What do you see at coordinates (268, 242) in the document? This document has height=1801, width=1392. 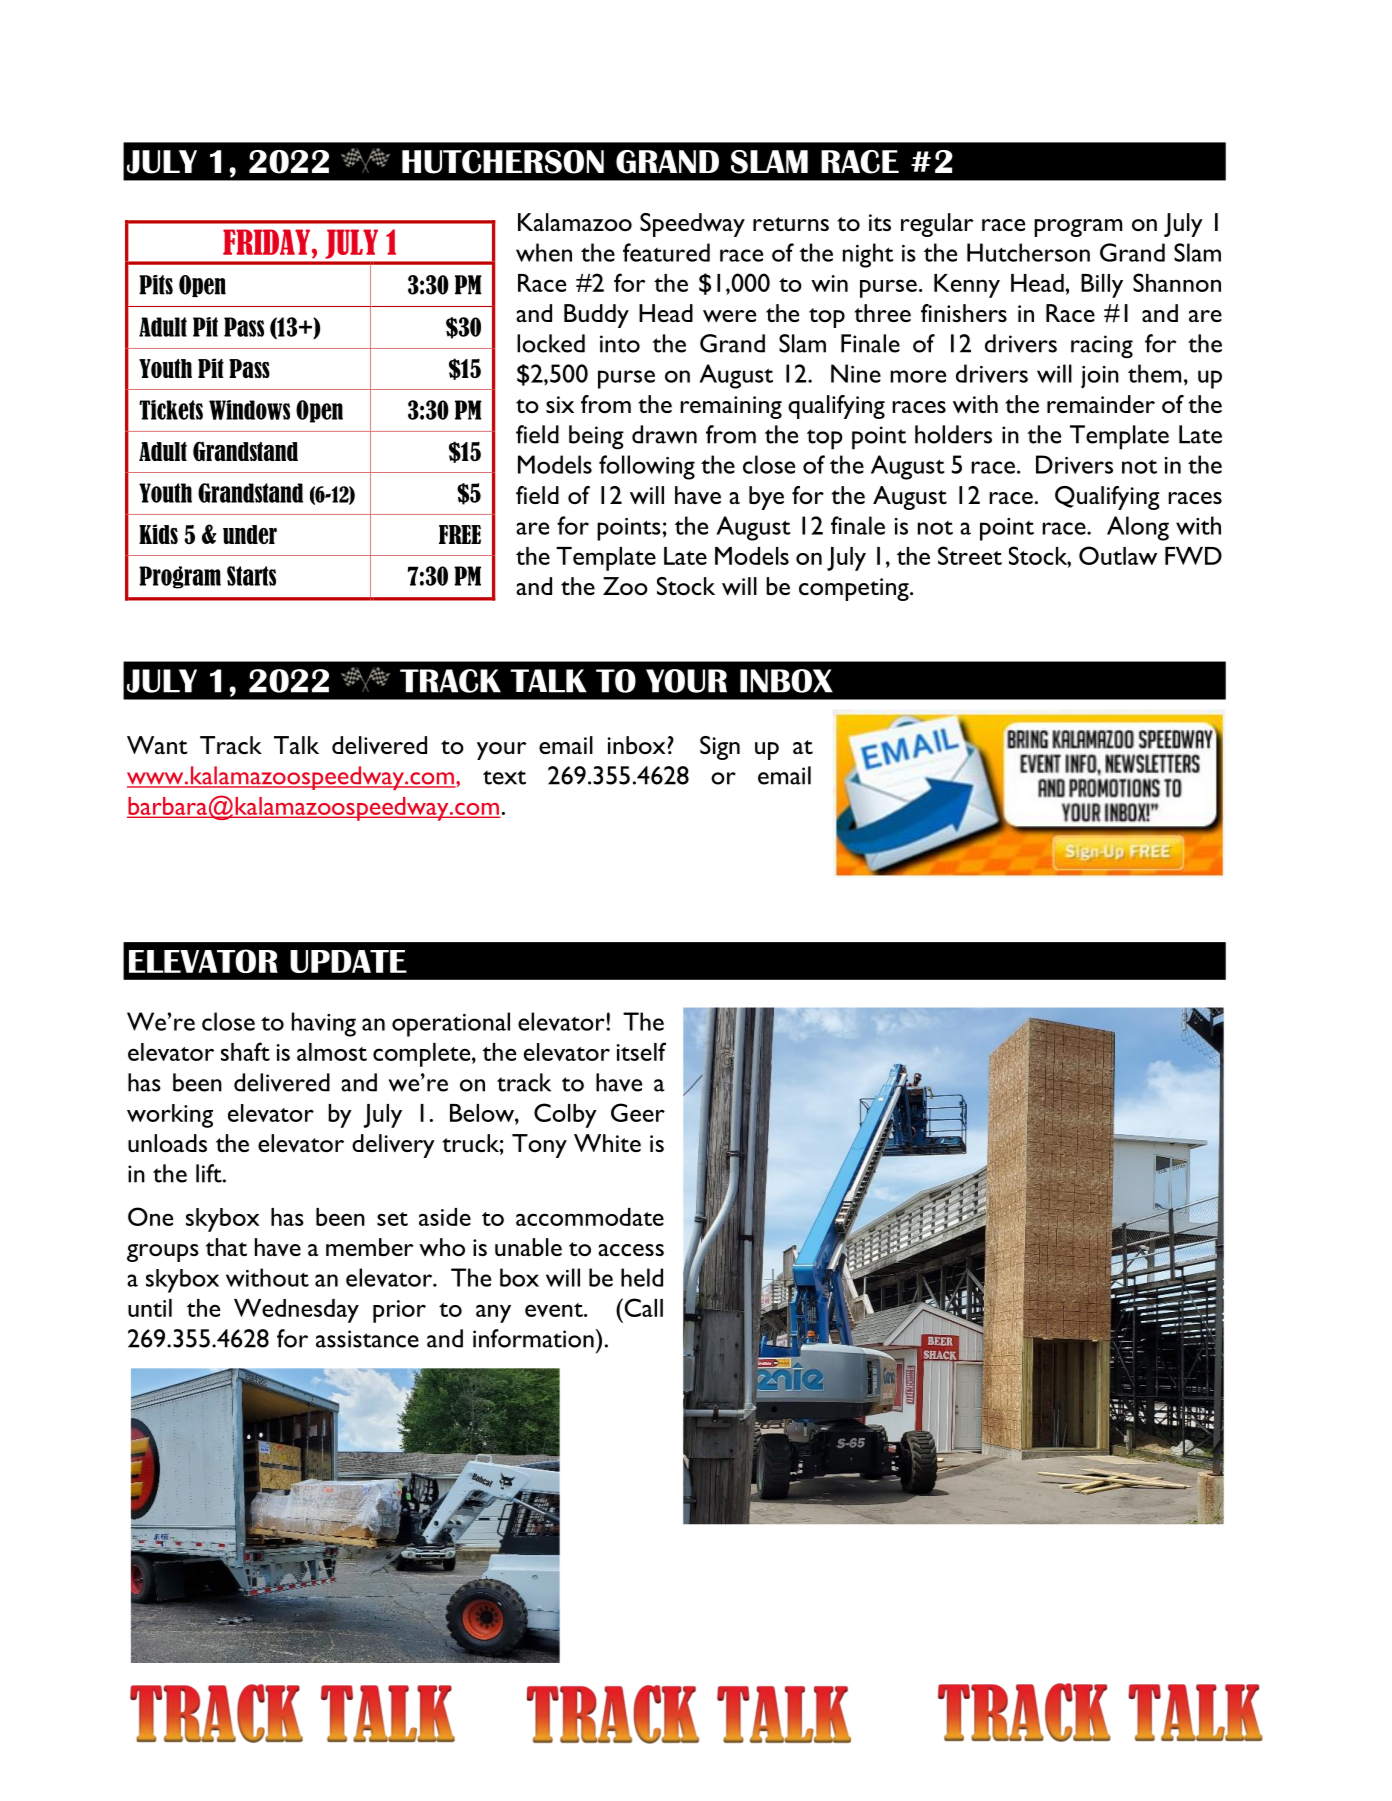 I see `FRIDAY` at bounding box center [268, 242].
